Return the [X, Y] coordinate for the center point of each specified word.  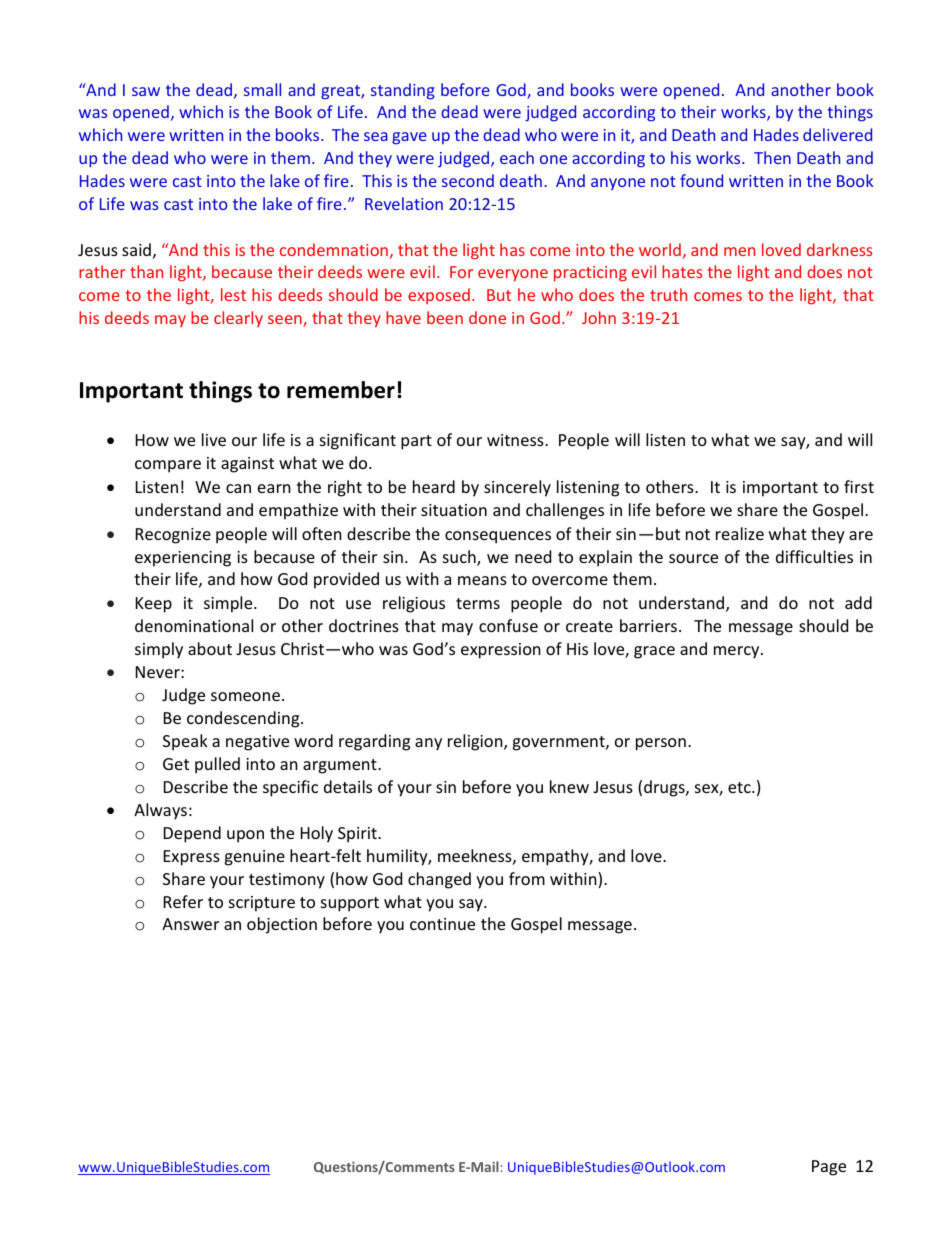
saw [146, 91]
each [517, 157]
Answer [190, 924]
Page [829, 1168]
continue [442, 924]
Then [772, 157]
